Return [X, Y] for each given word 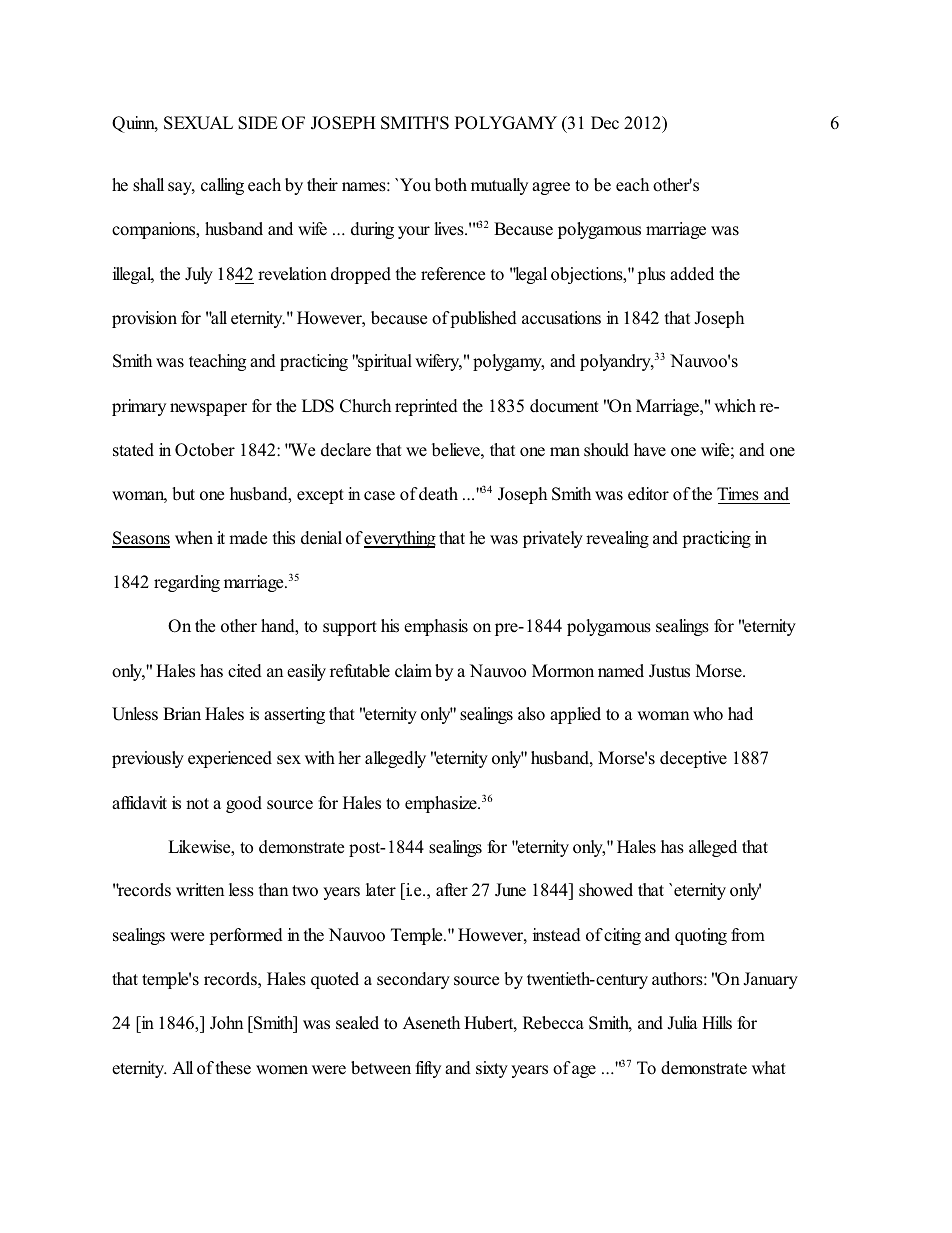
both [451, 185]
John [226, 1023]
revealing [617, 539]
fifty [428, 1069]
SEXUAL [198, 123]
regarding [187, 583]
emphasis [436, 627]
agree [551, 188]
